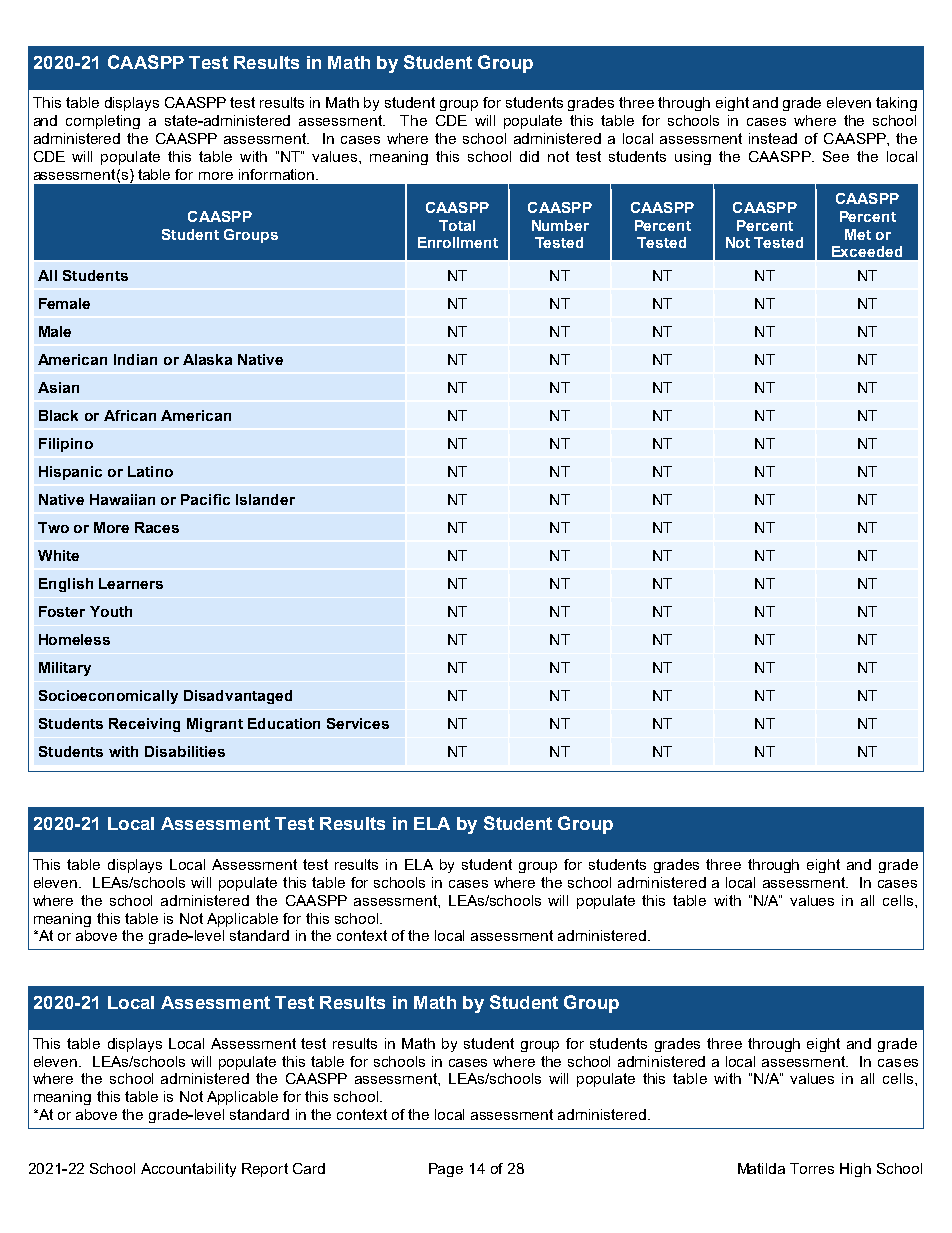 This document has width=952, height=1233. What do you see at coordinates (188, 1170) in the document?
I see `Accountability` at bounding box center [188, 1170].
